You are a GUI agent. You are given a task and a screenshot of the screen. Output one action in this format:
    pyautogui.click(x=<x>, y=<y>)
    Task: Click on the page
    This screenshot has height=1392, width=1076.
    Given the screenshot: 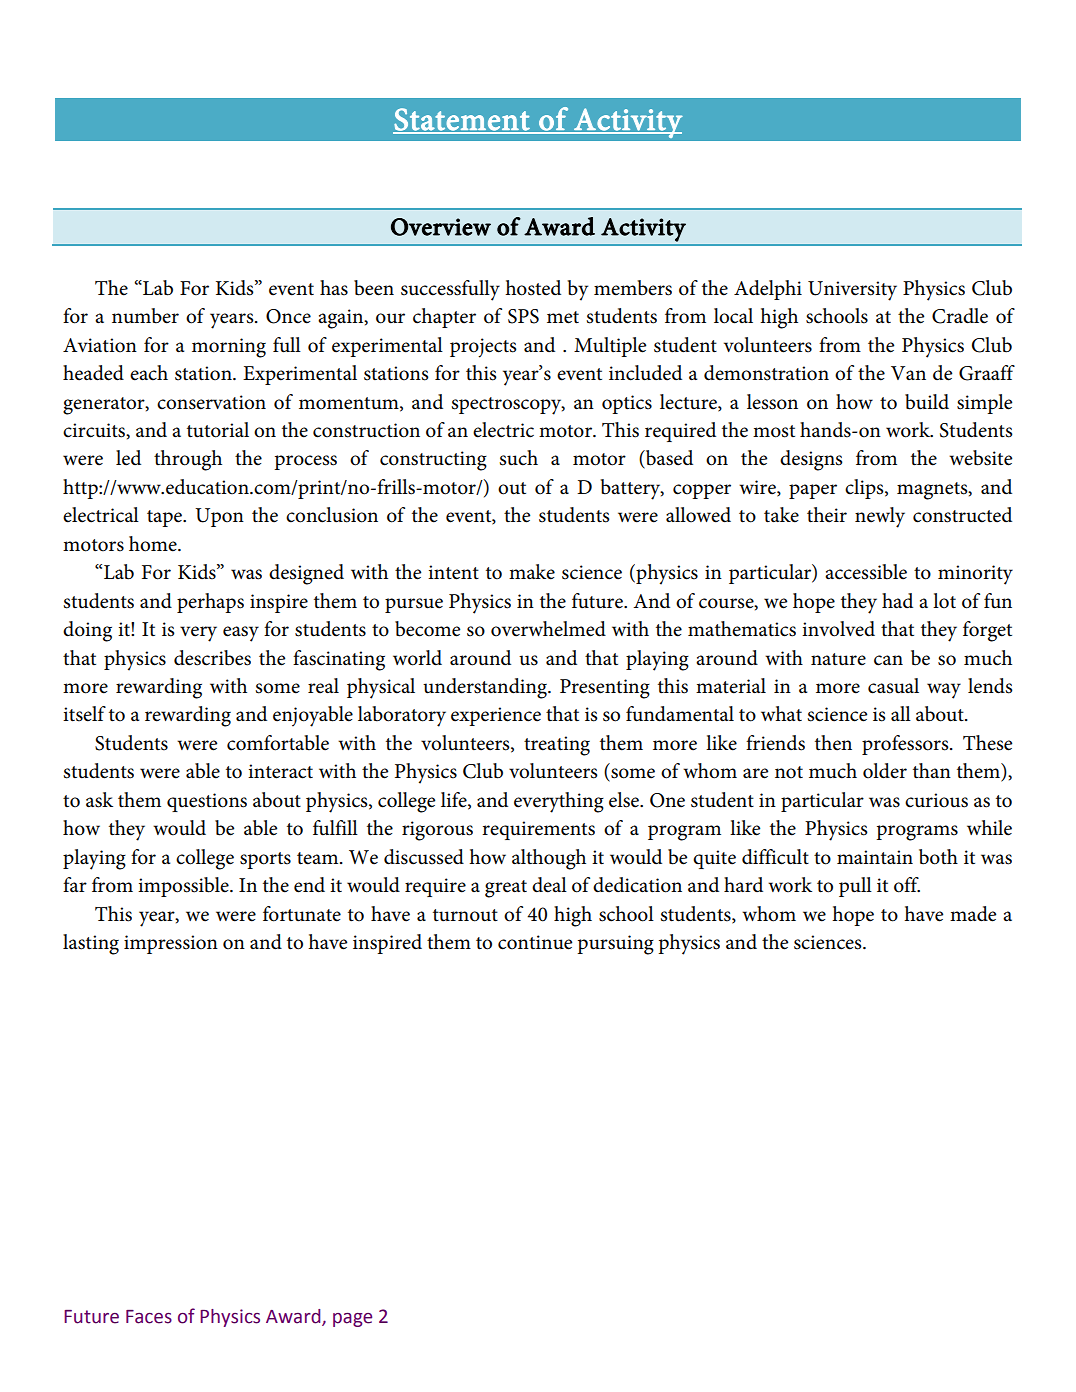 What is the action you would take?
    pyautogui.click(x=352, y=1320)
